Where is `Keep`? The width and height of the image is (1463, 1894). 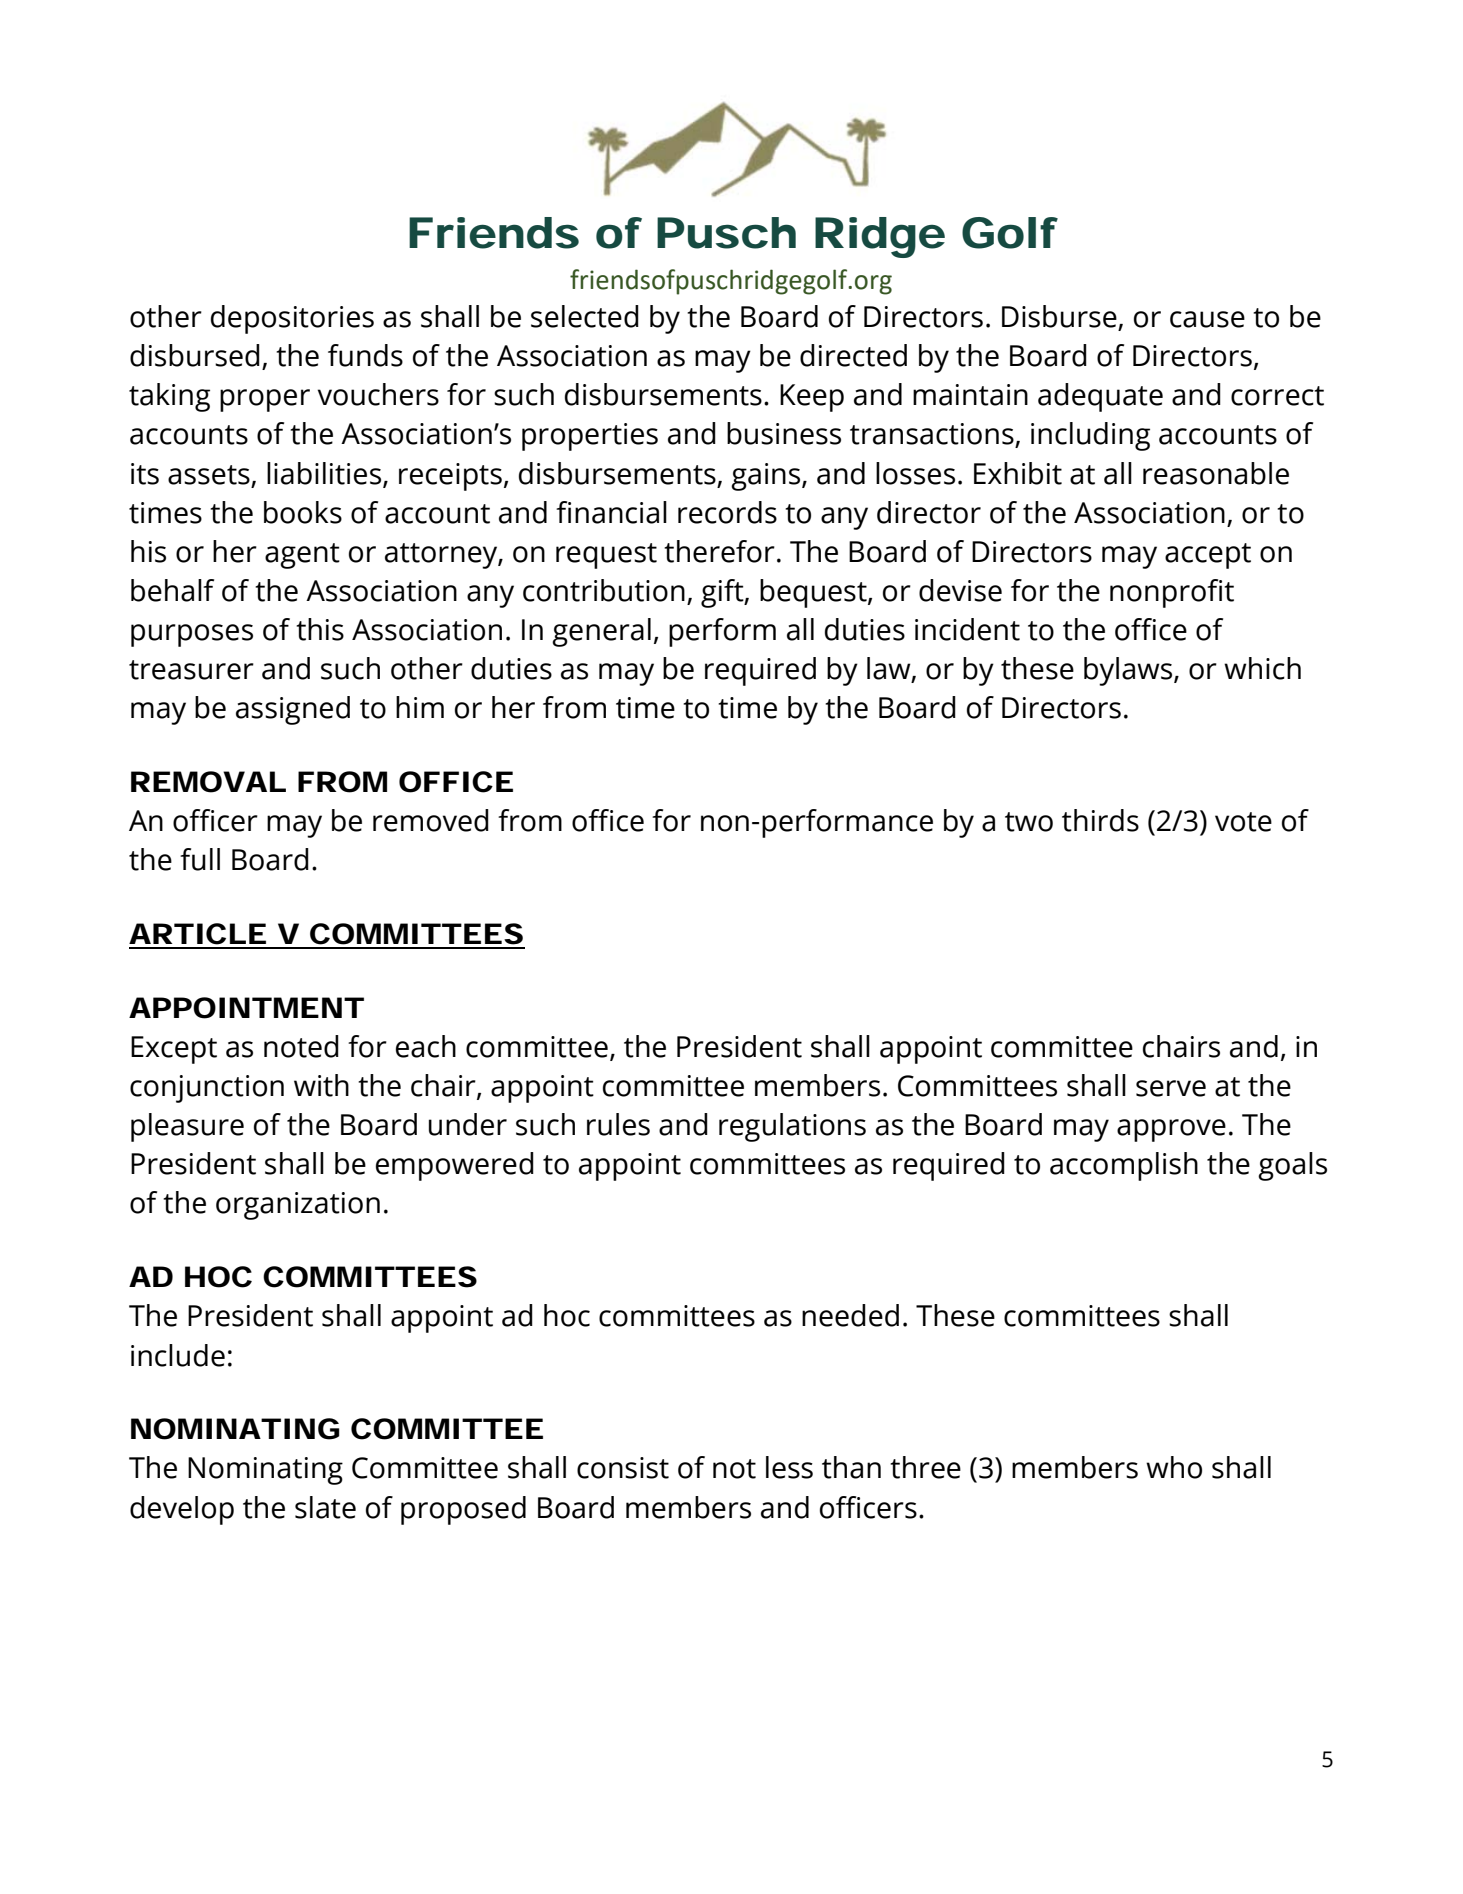
Keep is located at coordinates (812, 398).
